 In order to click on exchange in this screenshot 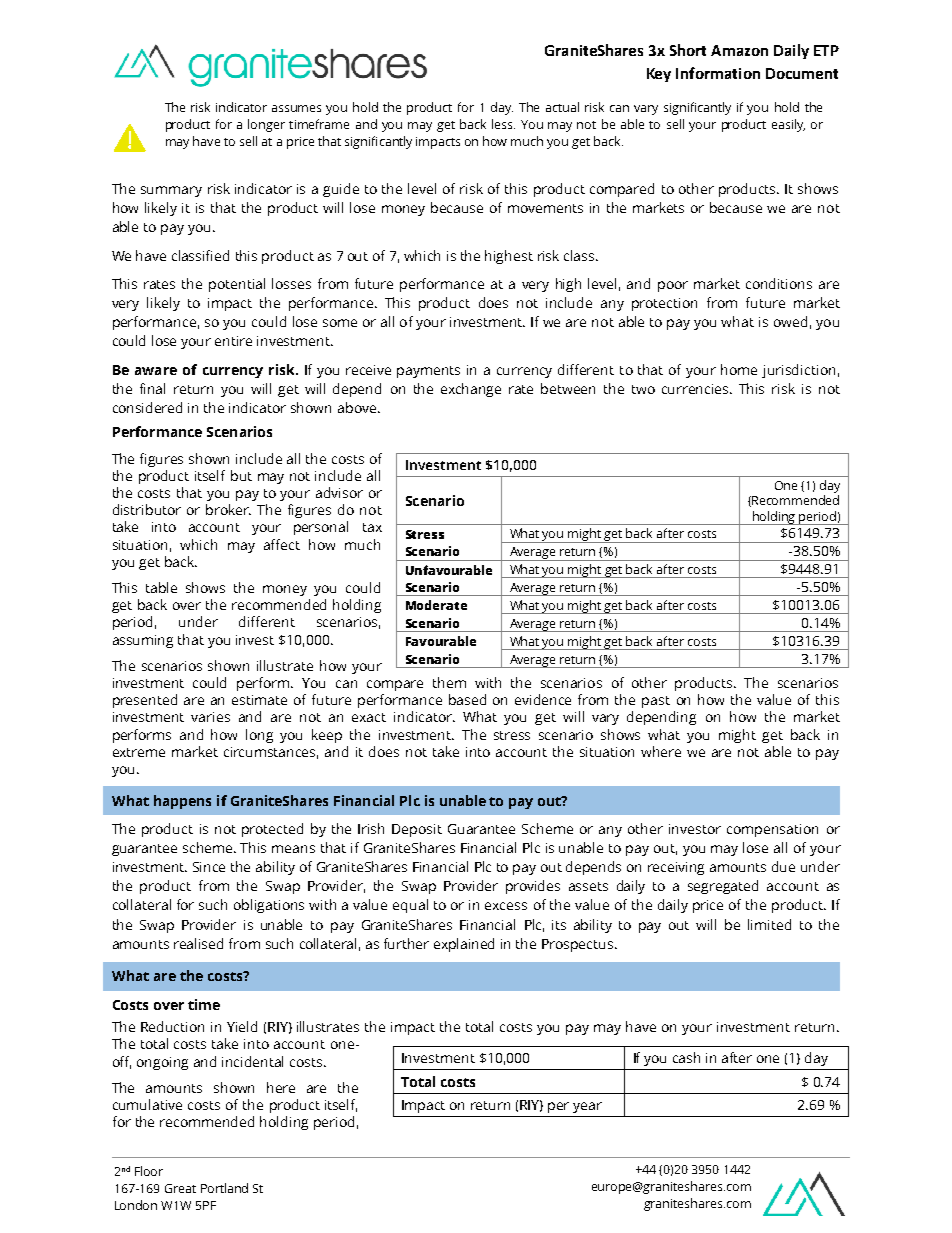, I will do `click(471, 390)`.
